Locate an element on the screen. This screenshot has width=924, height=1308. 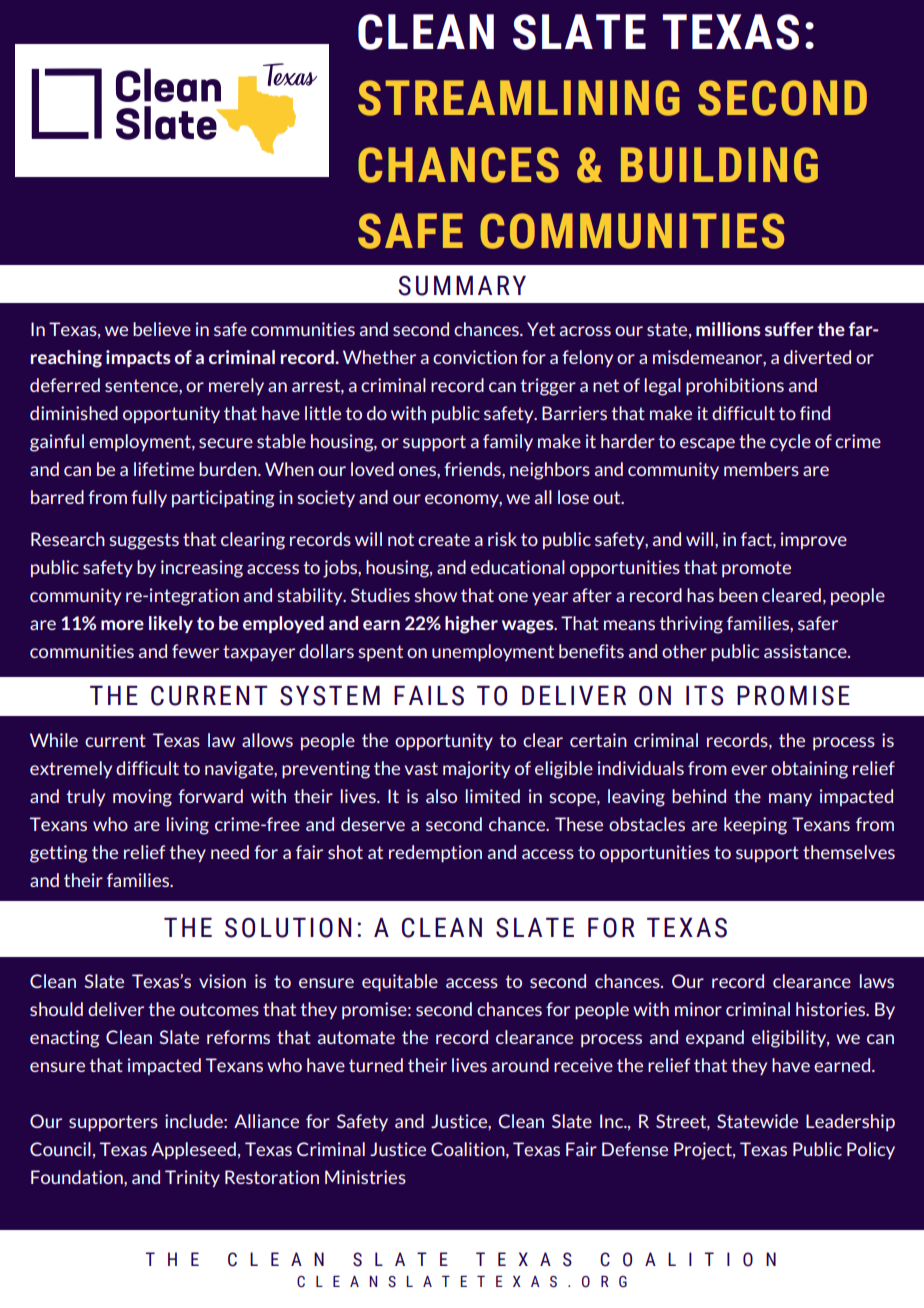
Leadership is located at coordinates (850, 1122).
